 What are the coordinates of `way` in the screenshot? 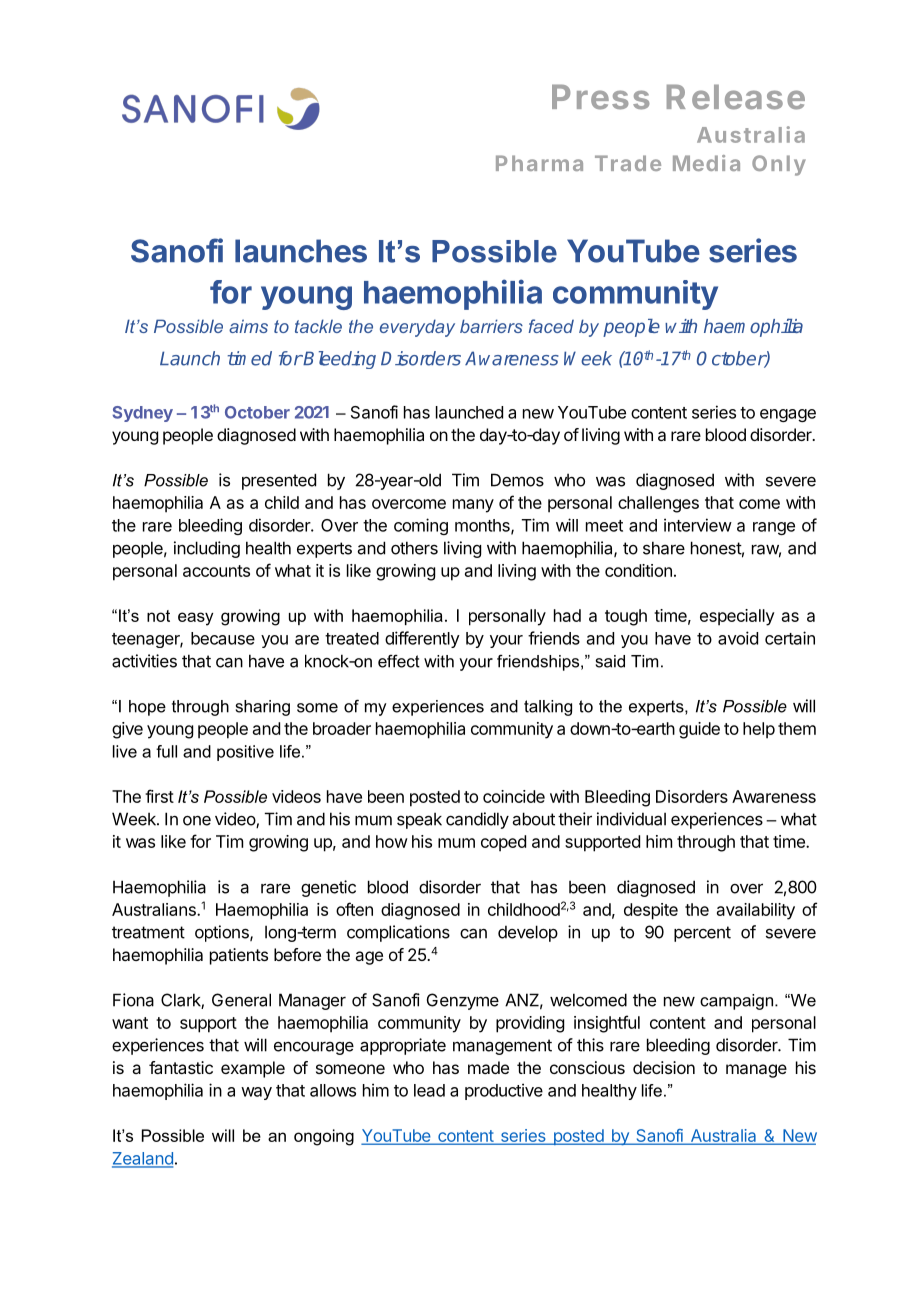 It's located at (256, 1093).
